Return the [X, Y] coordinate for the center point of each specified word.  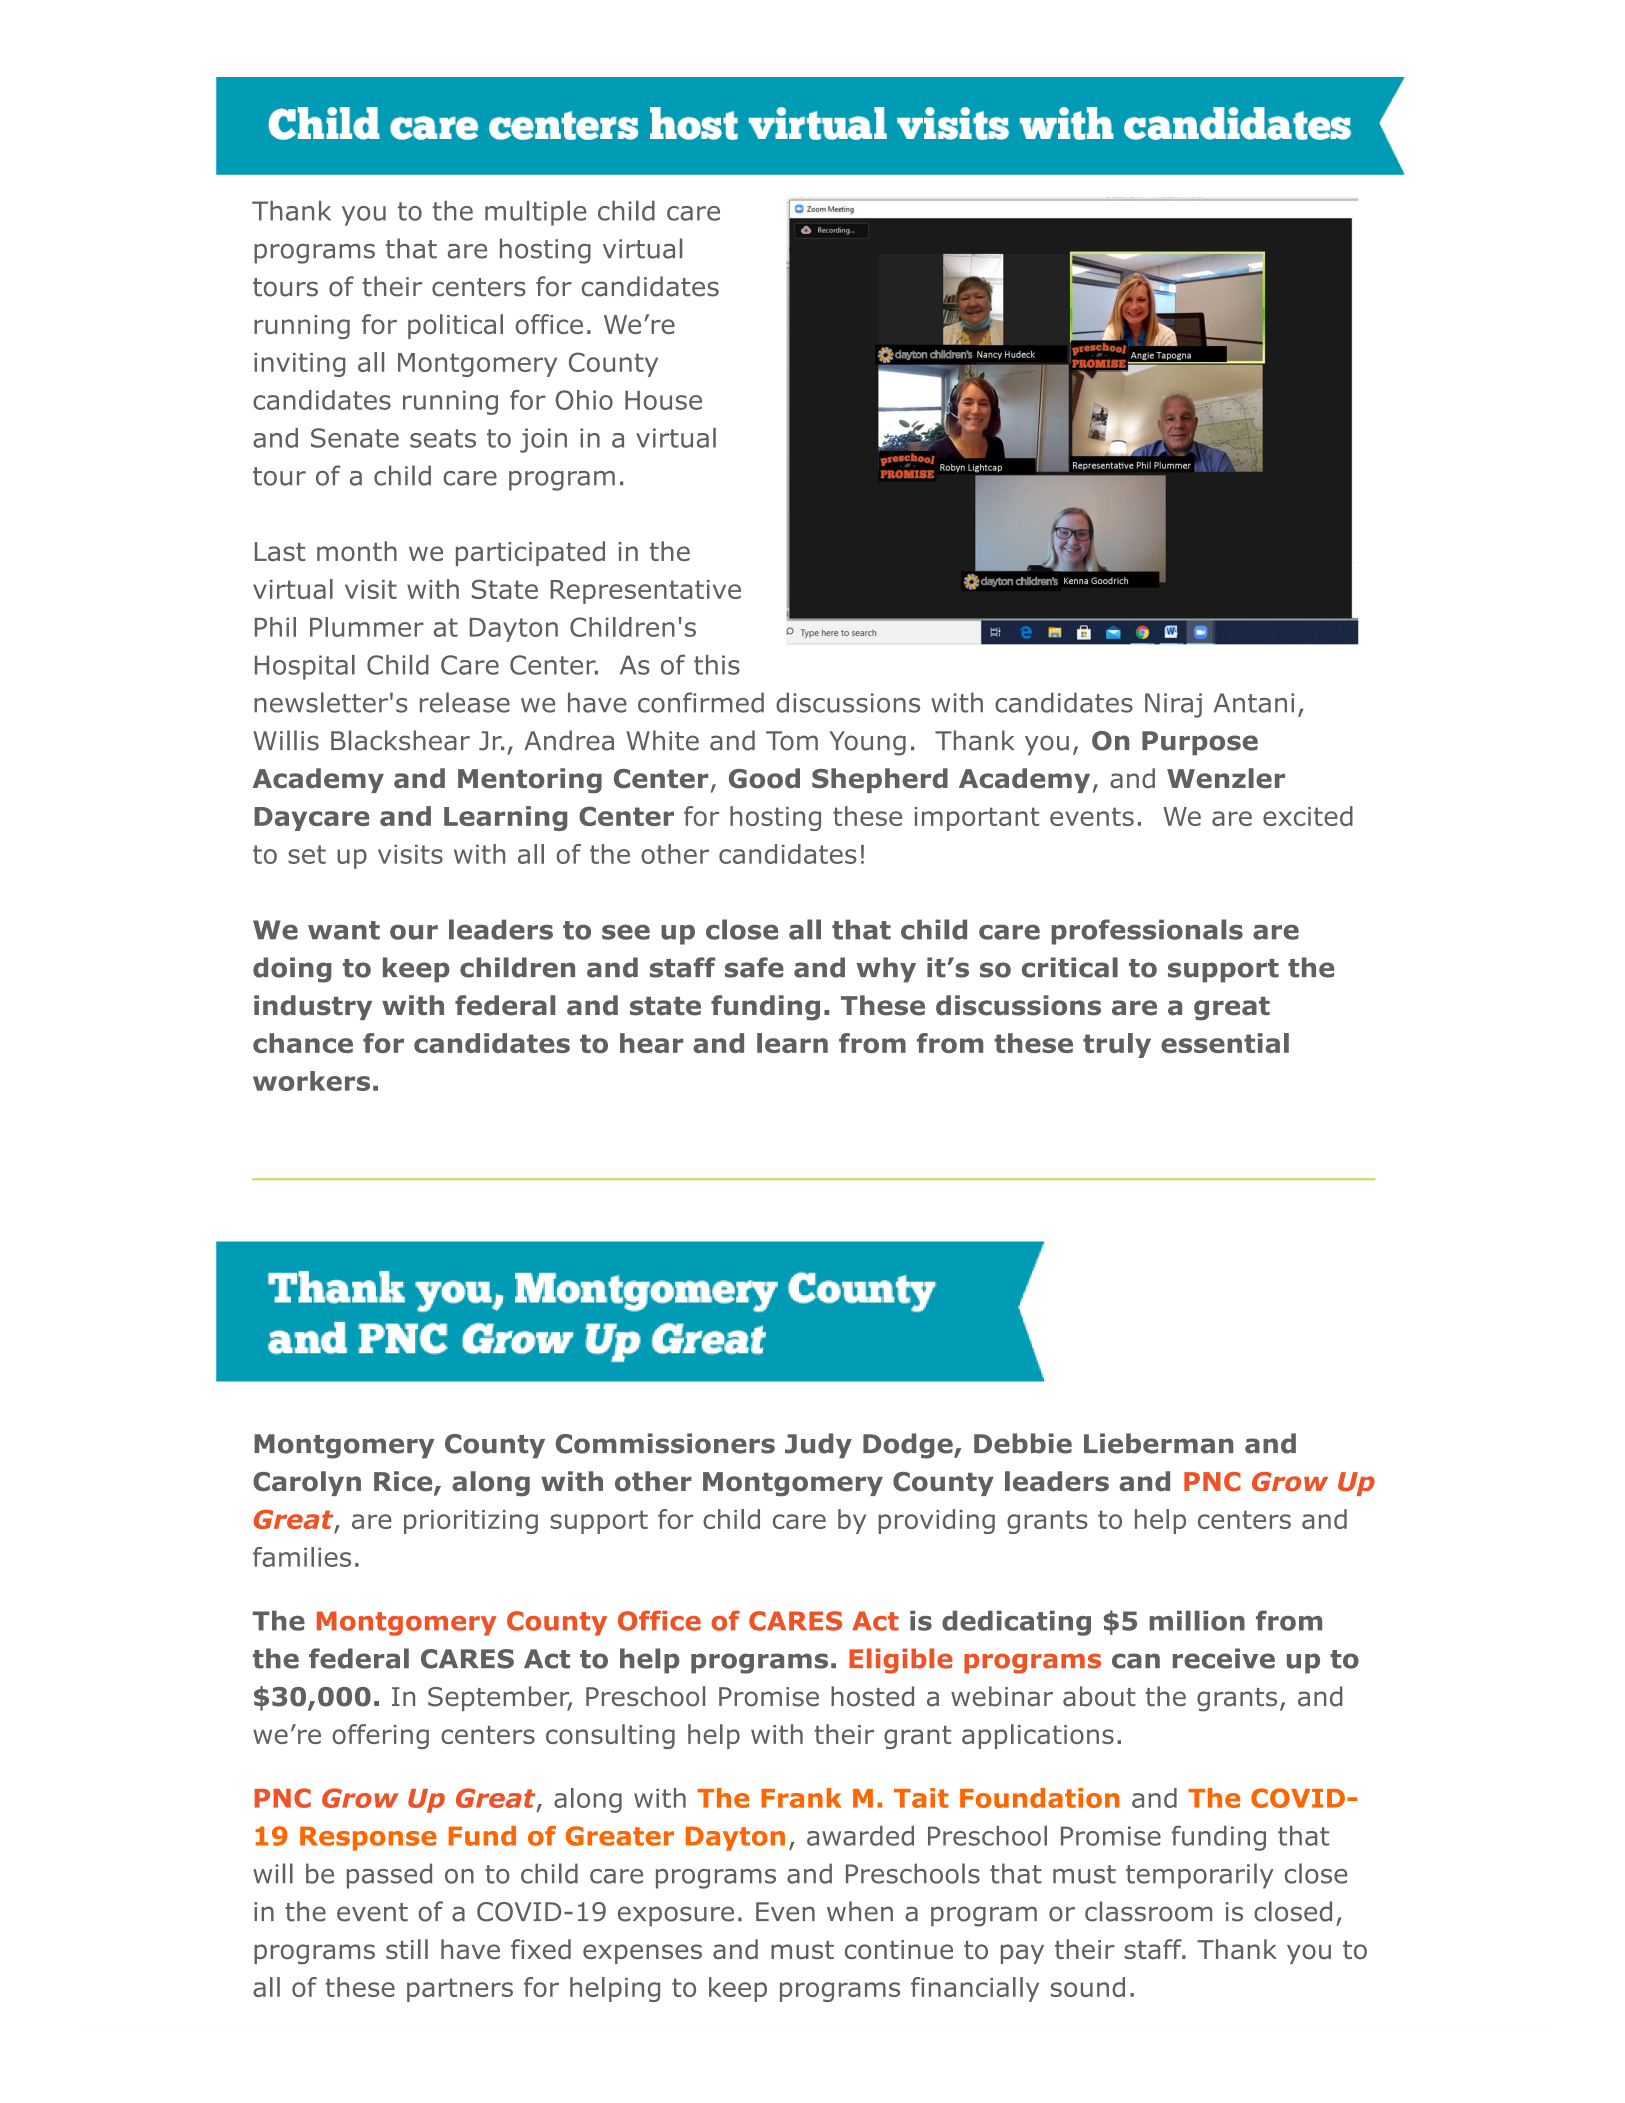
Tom [792, 741]
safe [754, 967]
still [407, 1949]
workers [311, 1081]
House [663, 400]
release [465, 702]
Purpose [1200, 743]
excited [1308, 816]
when [860, 1911]
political [455, 326]
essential [1225, 1043]
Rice [404, 1482]
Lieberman [1159, 1443]
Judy [818, 1446]
